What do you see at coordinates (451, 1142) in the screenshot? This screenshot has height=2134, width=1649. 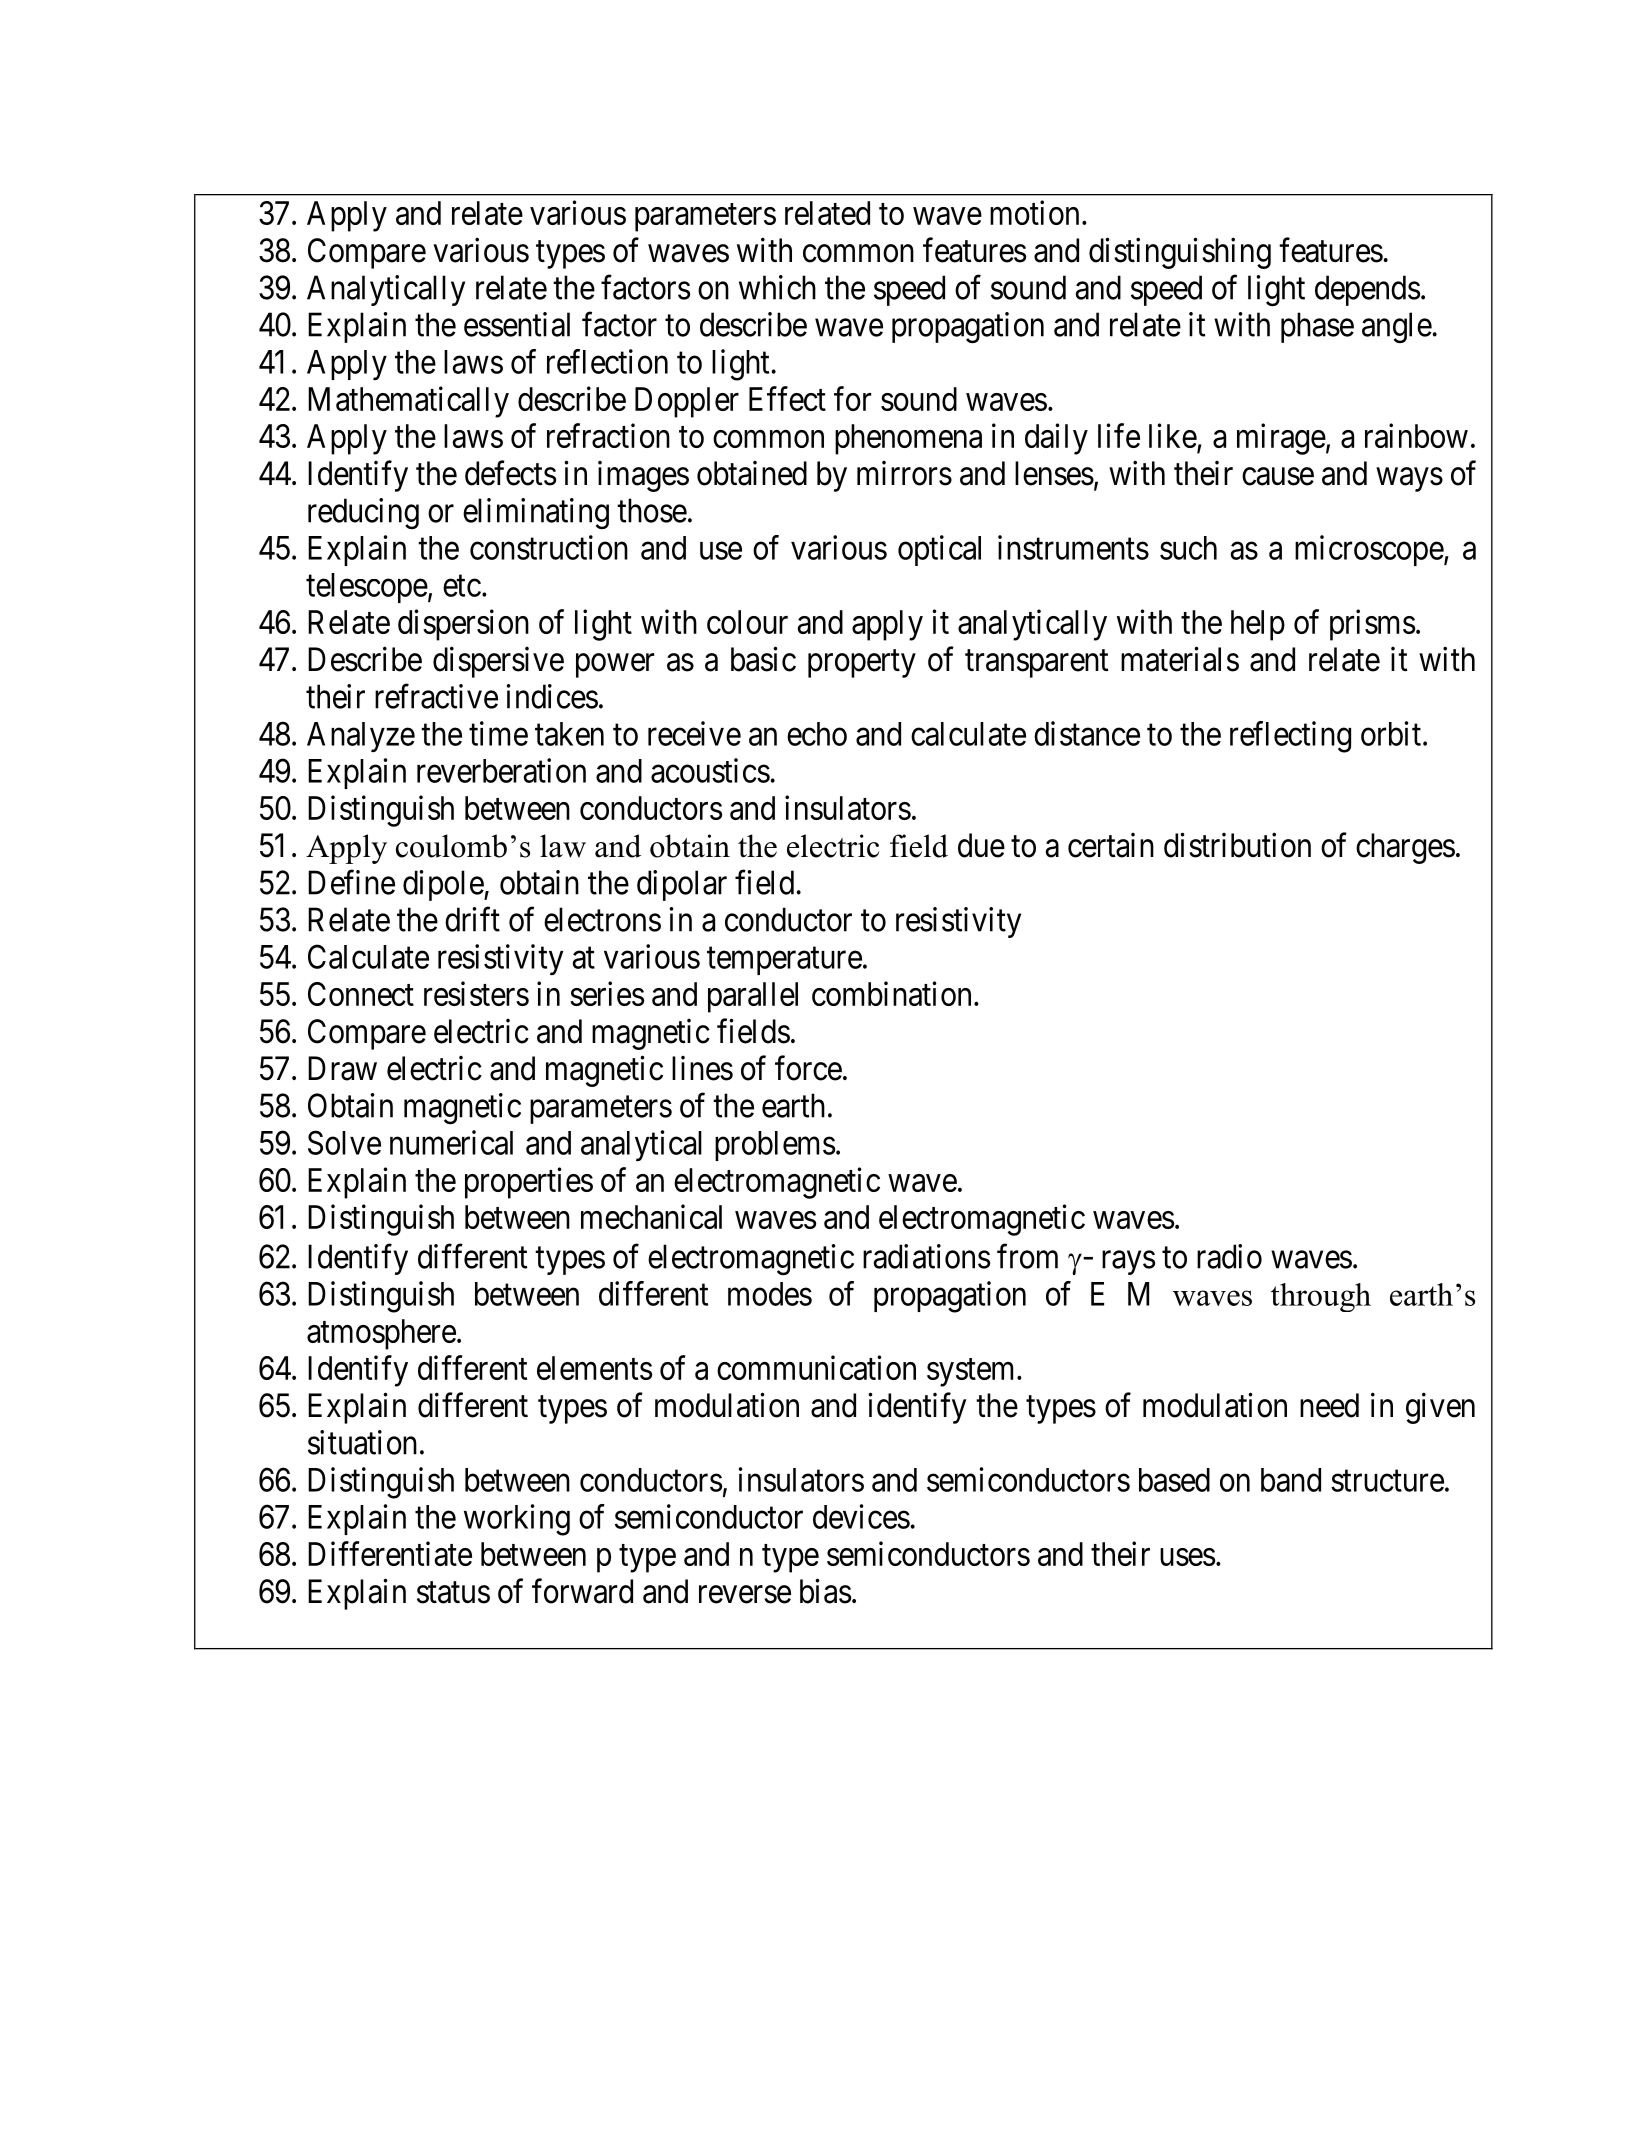 I see `numerical` at bounding box center [451, 1142].
